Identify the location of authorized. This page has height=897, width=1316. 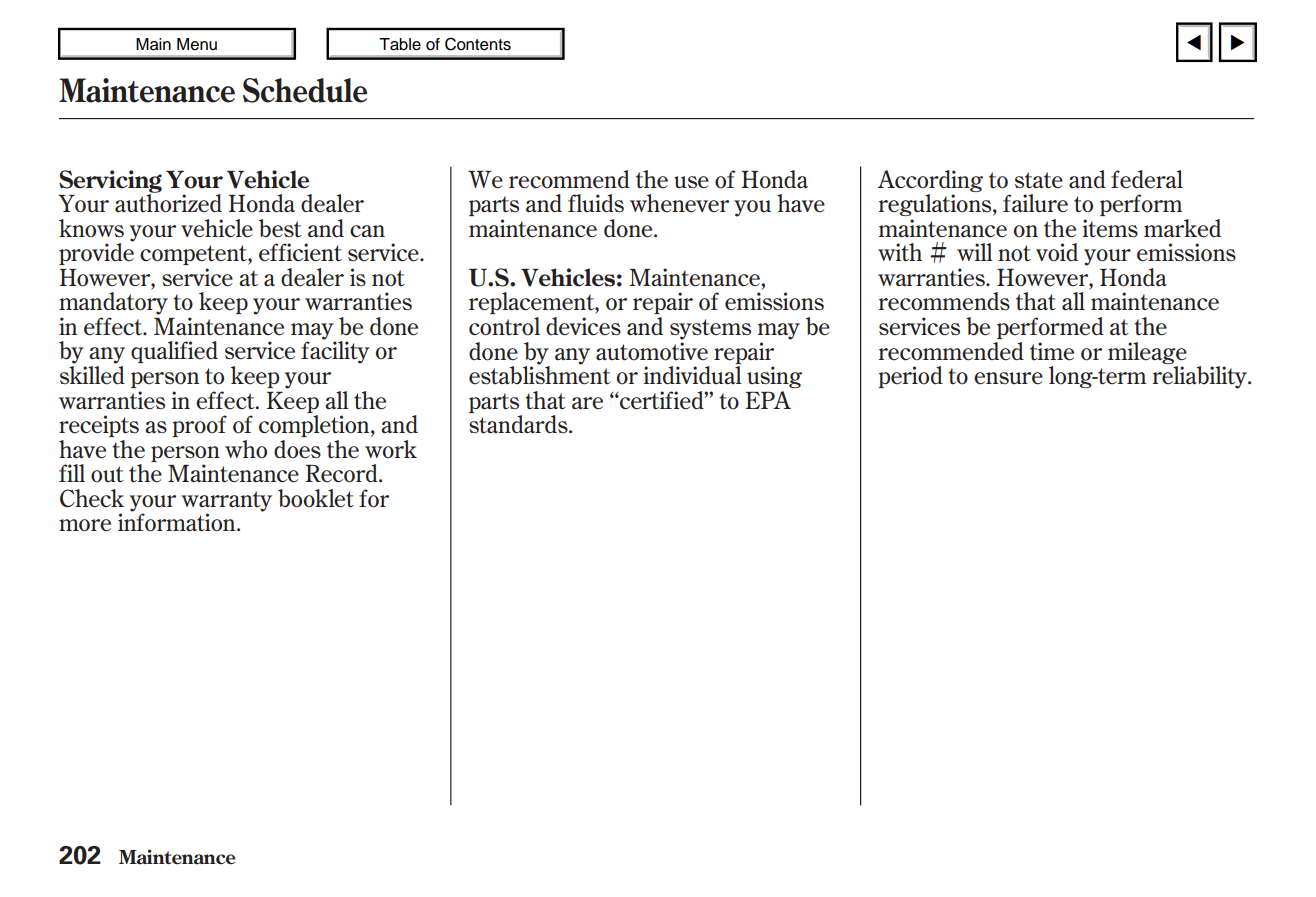
(168, 202).
